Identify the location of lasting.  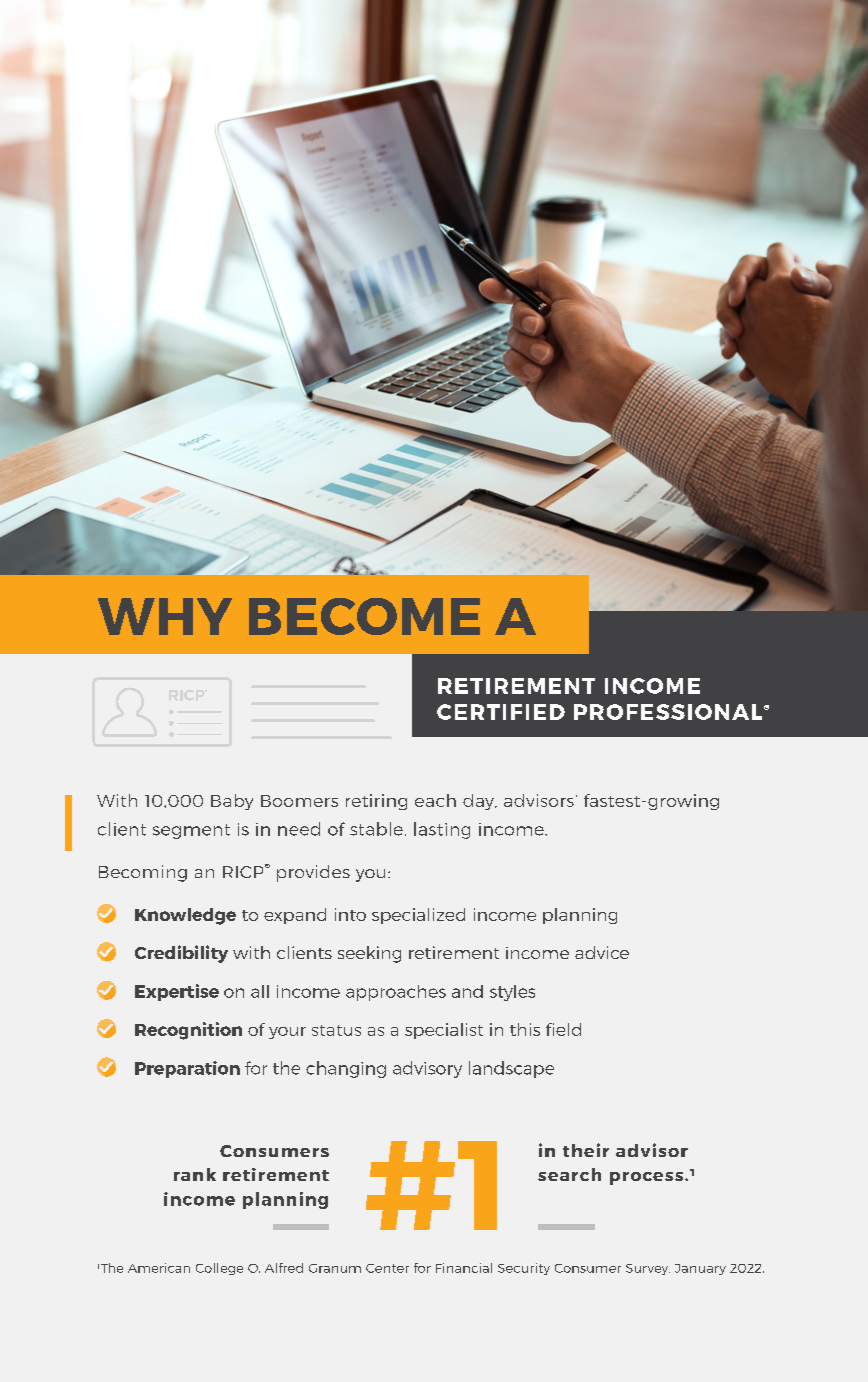
(442, 830).
